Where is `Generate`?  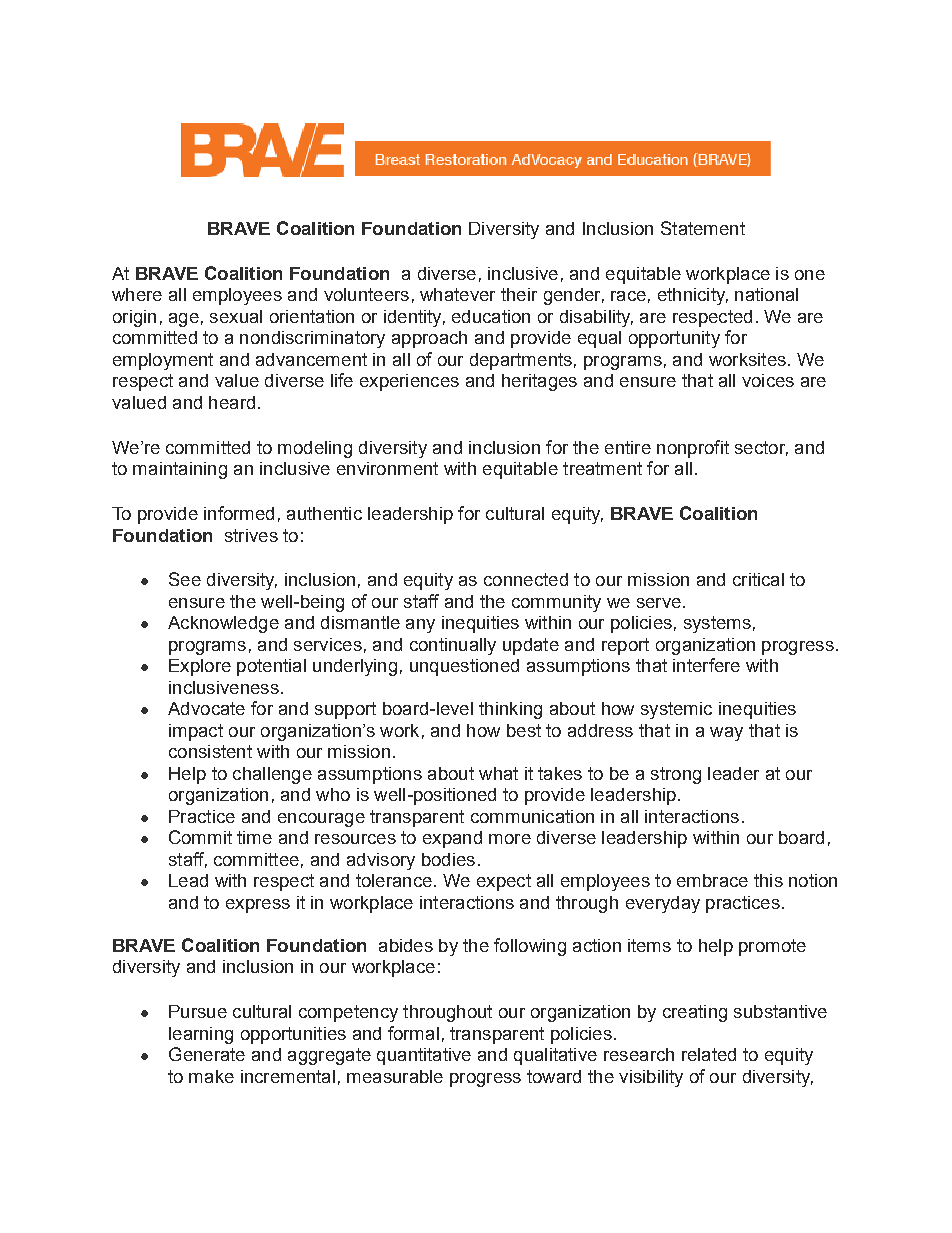 Generate is located at coordinates (207, 1054).
